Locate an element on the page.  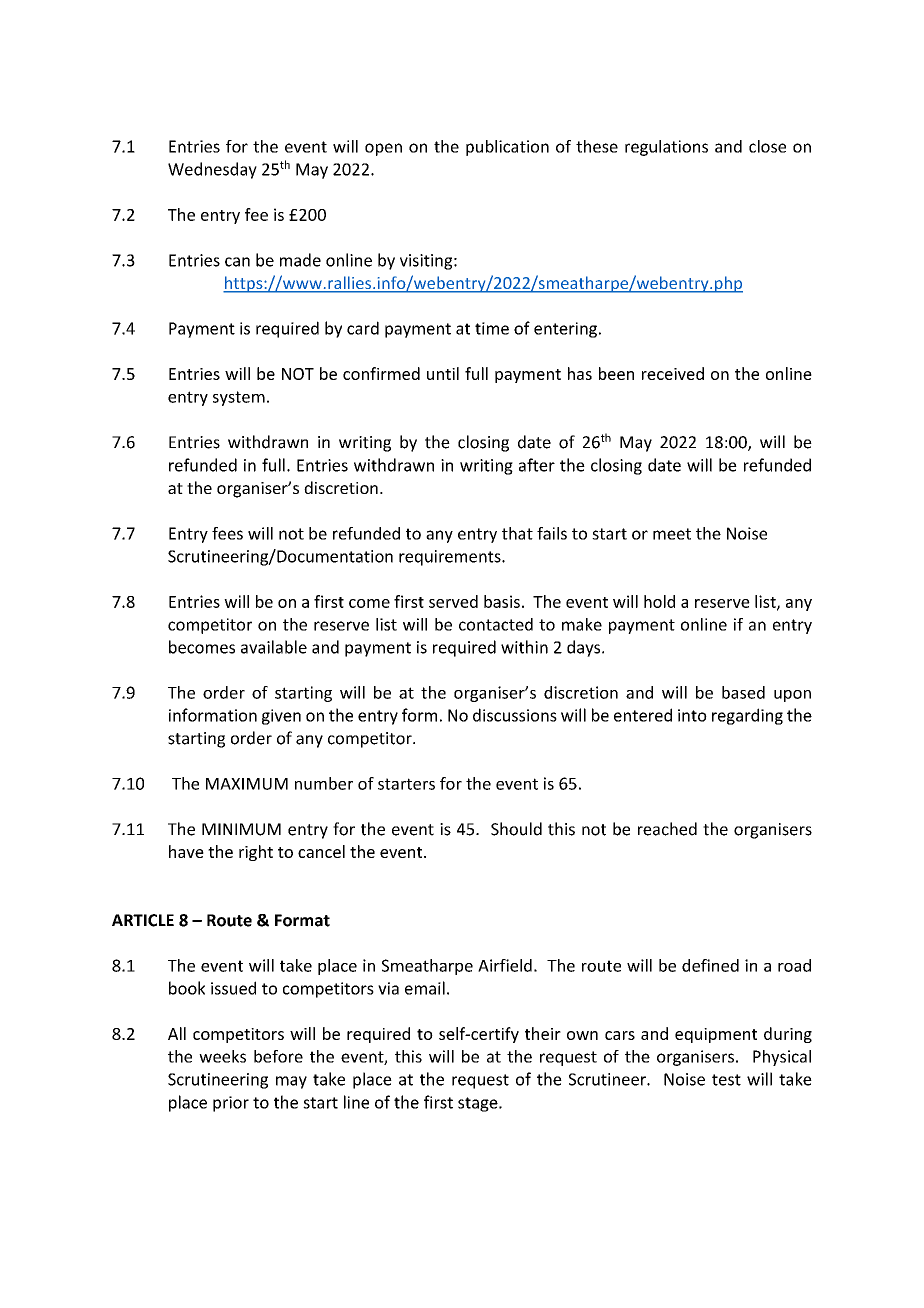
Wednesday is located at coordinates (212, 170).
